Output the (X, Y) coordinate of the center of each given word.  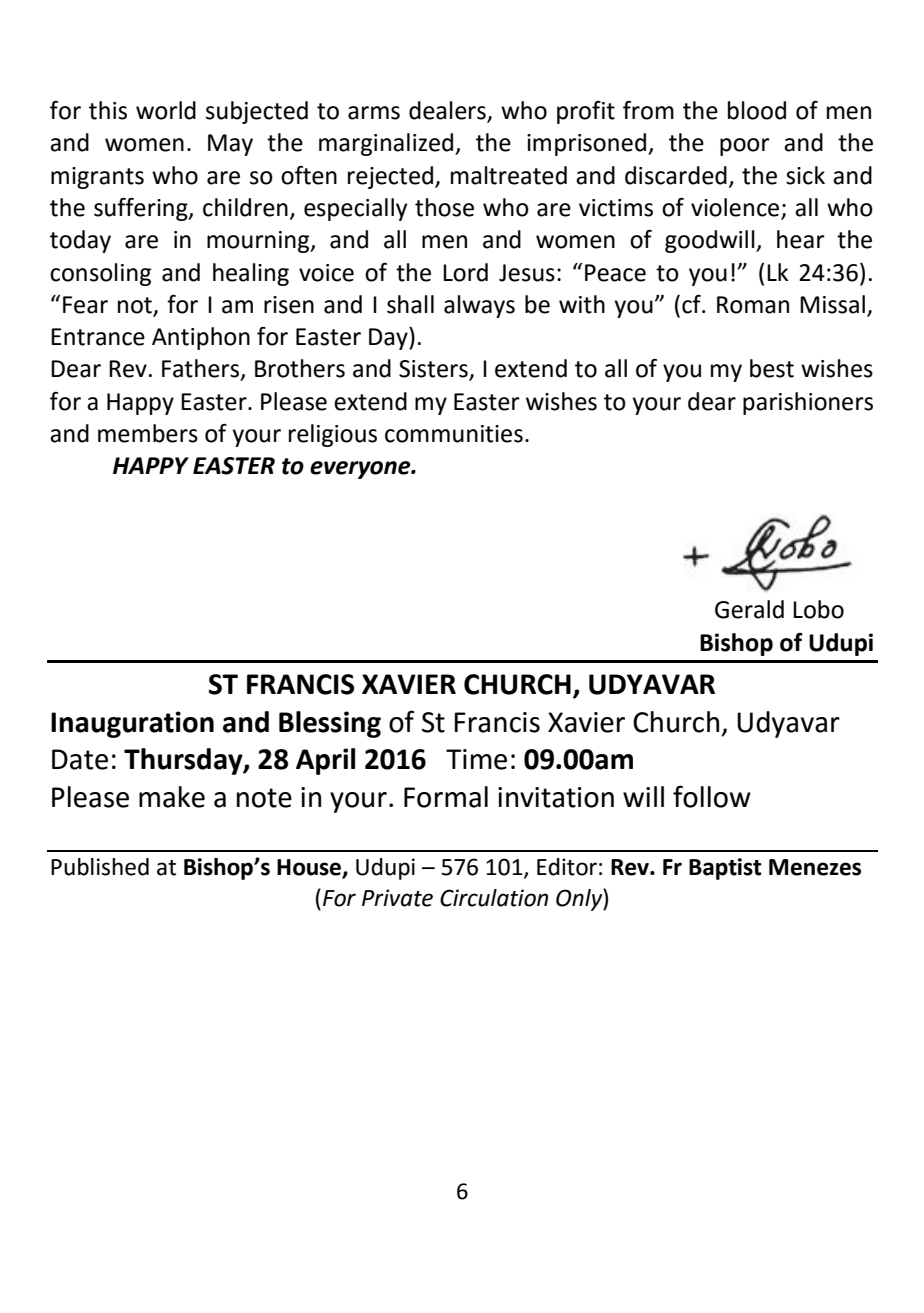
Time (476, 759)
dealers (448, 111)
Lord (465, 272)
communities (454, 434)
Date (80, 759)
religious (333, 435)
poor (745, 147)
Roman (753, 305)
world (166, 110)
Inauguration (132, 724)
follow (712, 796)
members (148, 433)
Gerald (749, 609)
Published (100, 867)
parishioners (808, 403)
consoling (100, 274)
